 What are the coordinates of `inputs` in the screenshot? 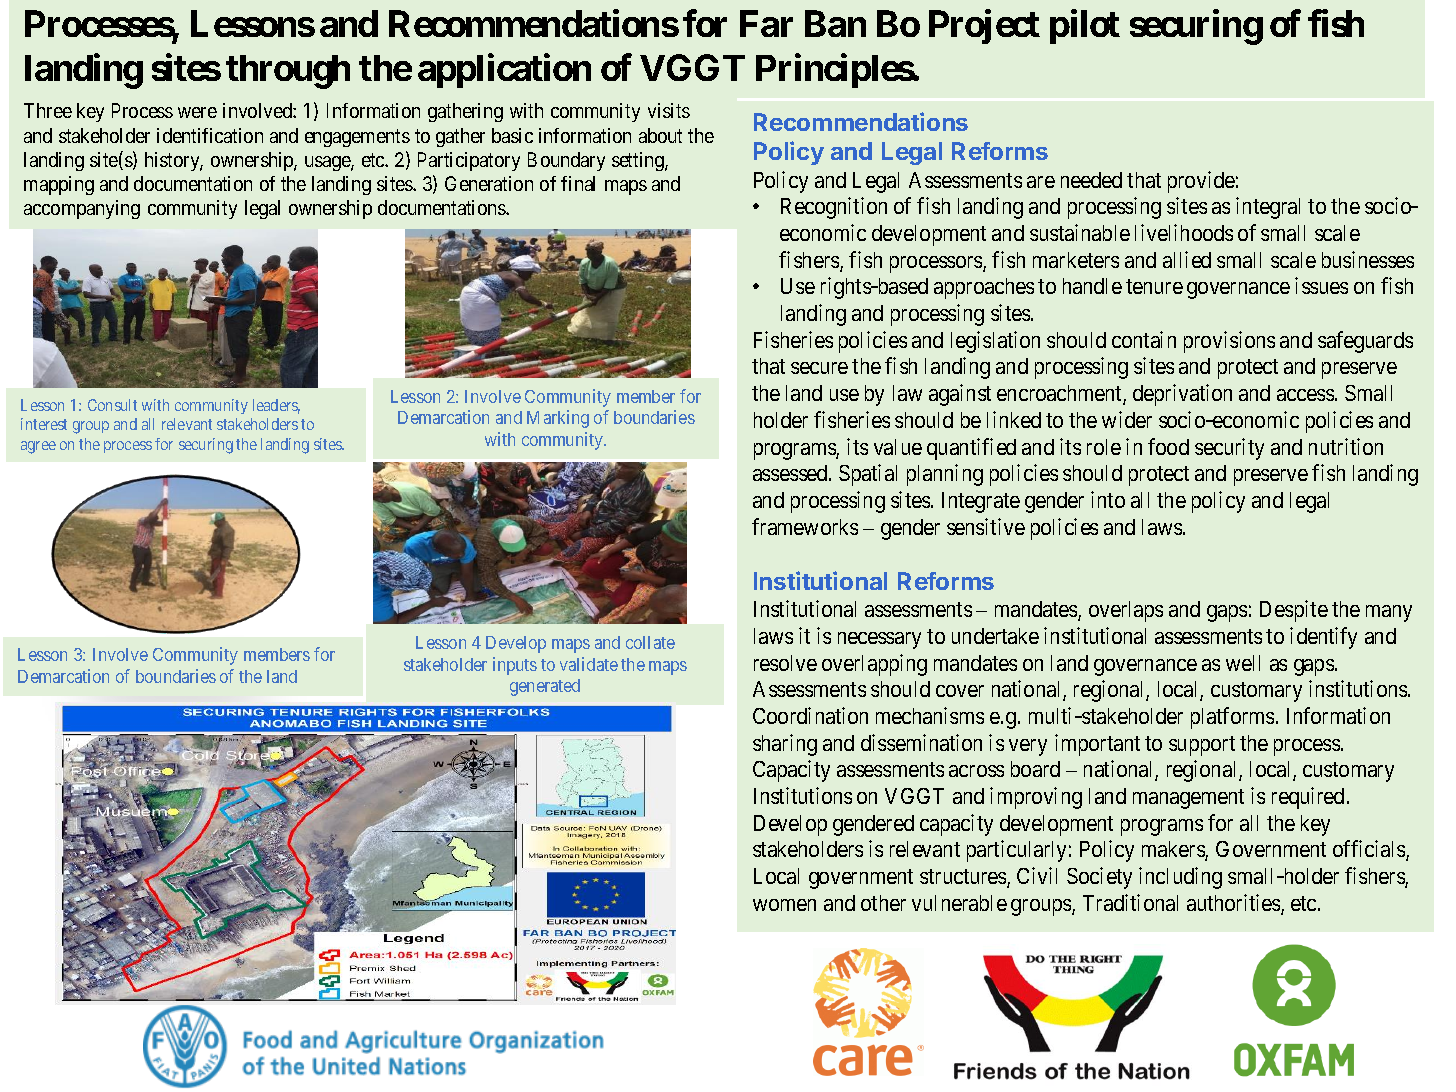 It's located at (515, 666).
